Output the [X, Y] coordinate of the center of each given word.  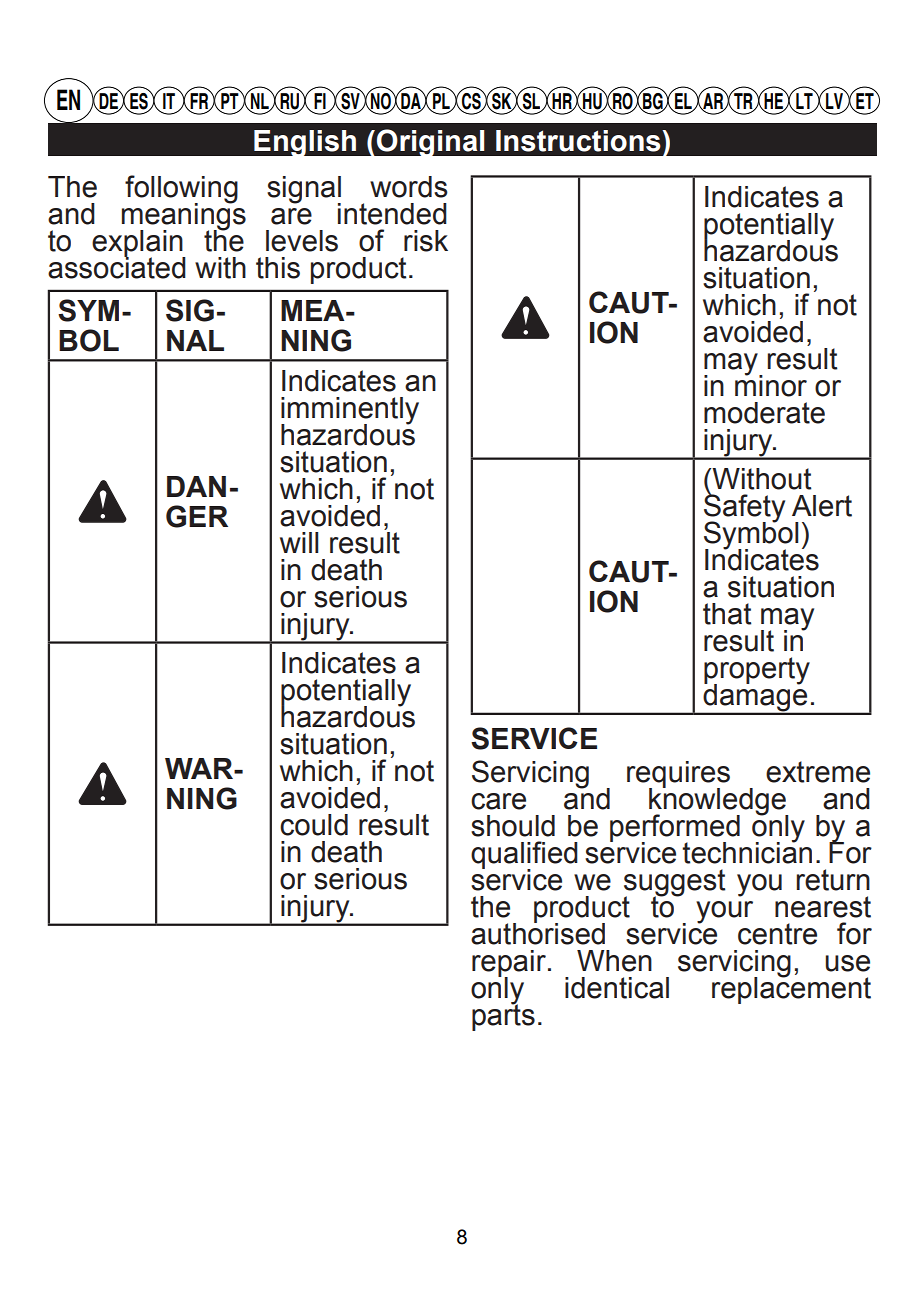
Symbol [751, 535]
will [299, 542]
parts [503, 1016]
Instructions [579, 141]
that [727, 614]
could [314, 825]
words [409, 187]
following [181, 190]
